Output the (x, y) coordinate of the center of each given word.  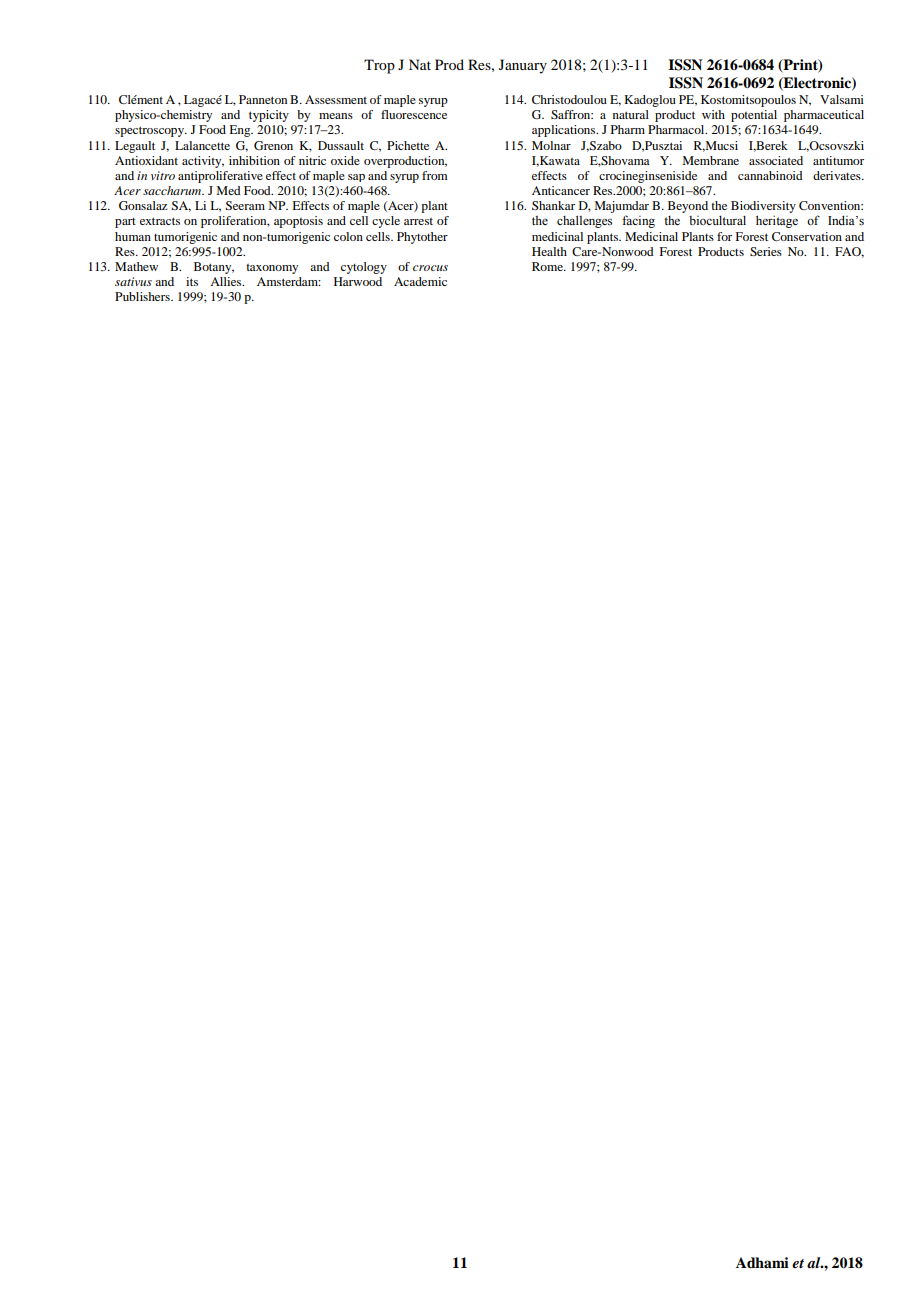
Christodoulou (569, 99)
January (523, 66)
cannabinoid (770, 175)
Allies (227, 281)
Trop (379, 66)
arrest (418, 221)
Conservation (807, 236)
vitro (163, 175)
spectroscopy (150, 131)
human (133, 236)
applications (565, 131)
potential (754, 116)
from (435, 175)
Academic (420, 281)
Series (766, 251)
